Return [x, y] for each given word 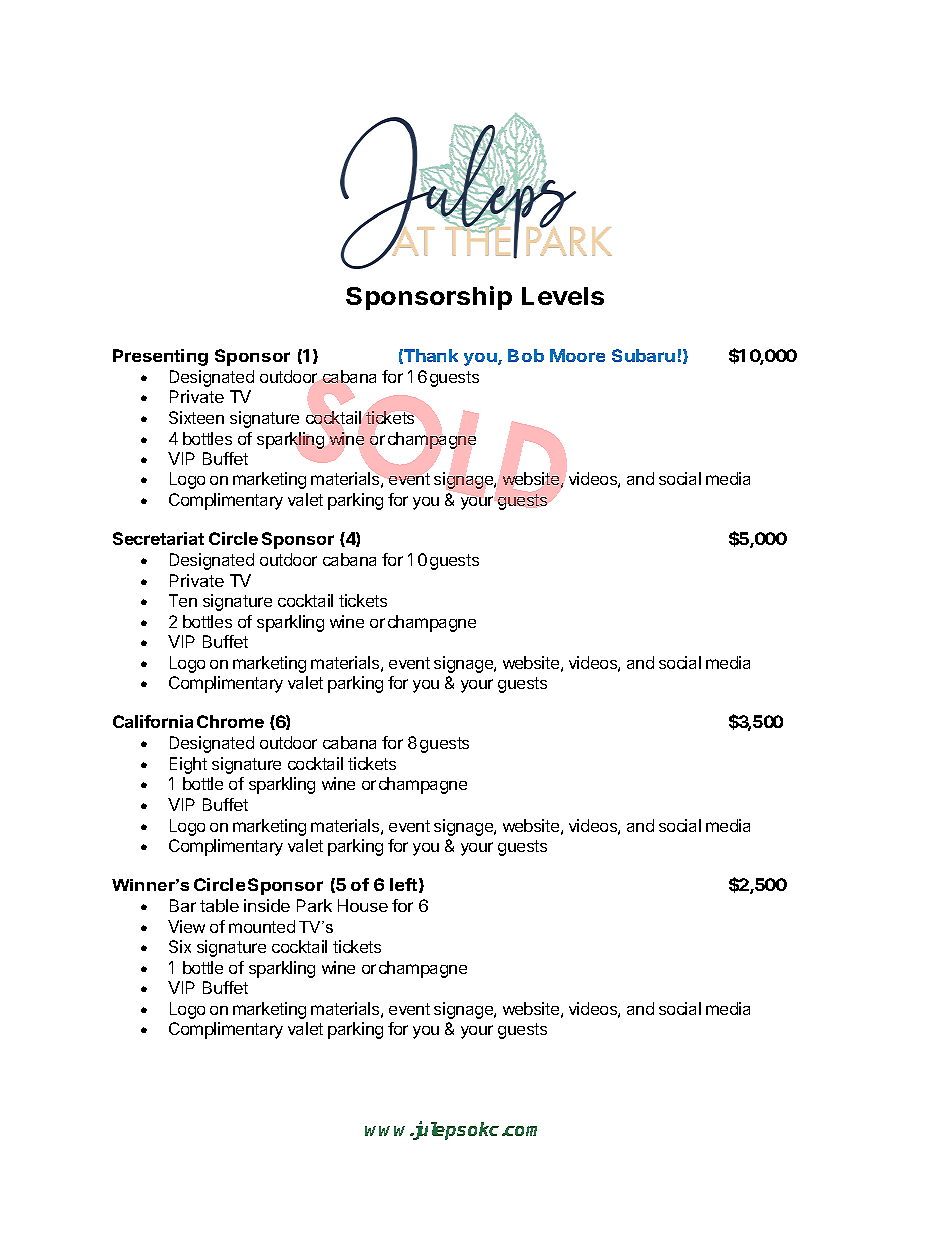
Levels [563, 296]
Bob [526, 355]
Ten [183, 600]
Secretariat [158, 538]
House [363, 905]
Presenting [160, 357]
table [219, 905]
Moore [577, 355]
